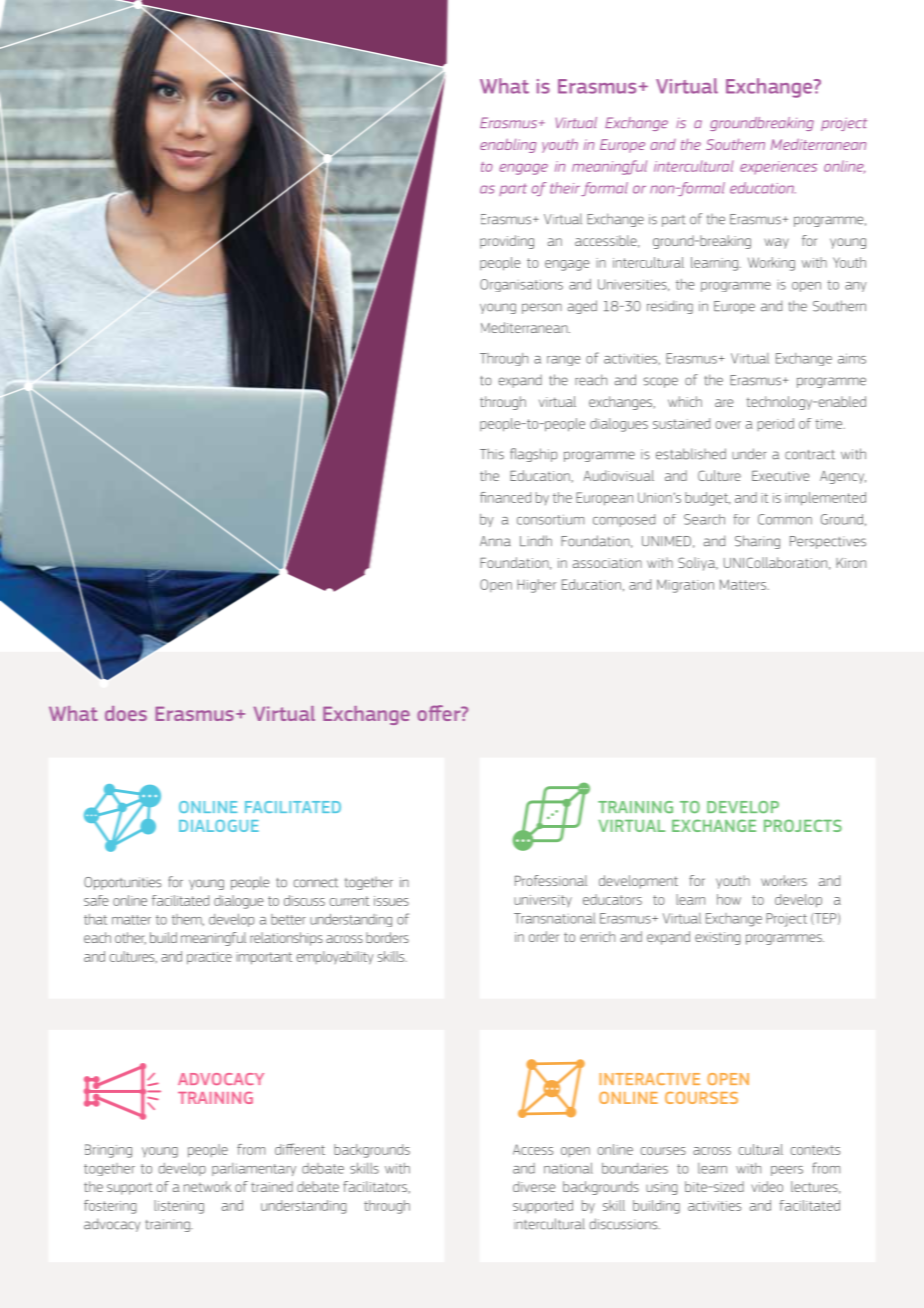  Describe the element at coordinates (126, 713) in the screenshot. I see `does` at that location.
